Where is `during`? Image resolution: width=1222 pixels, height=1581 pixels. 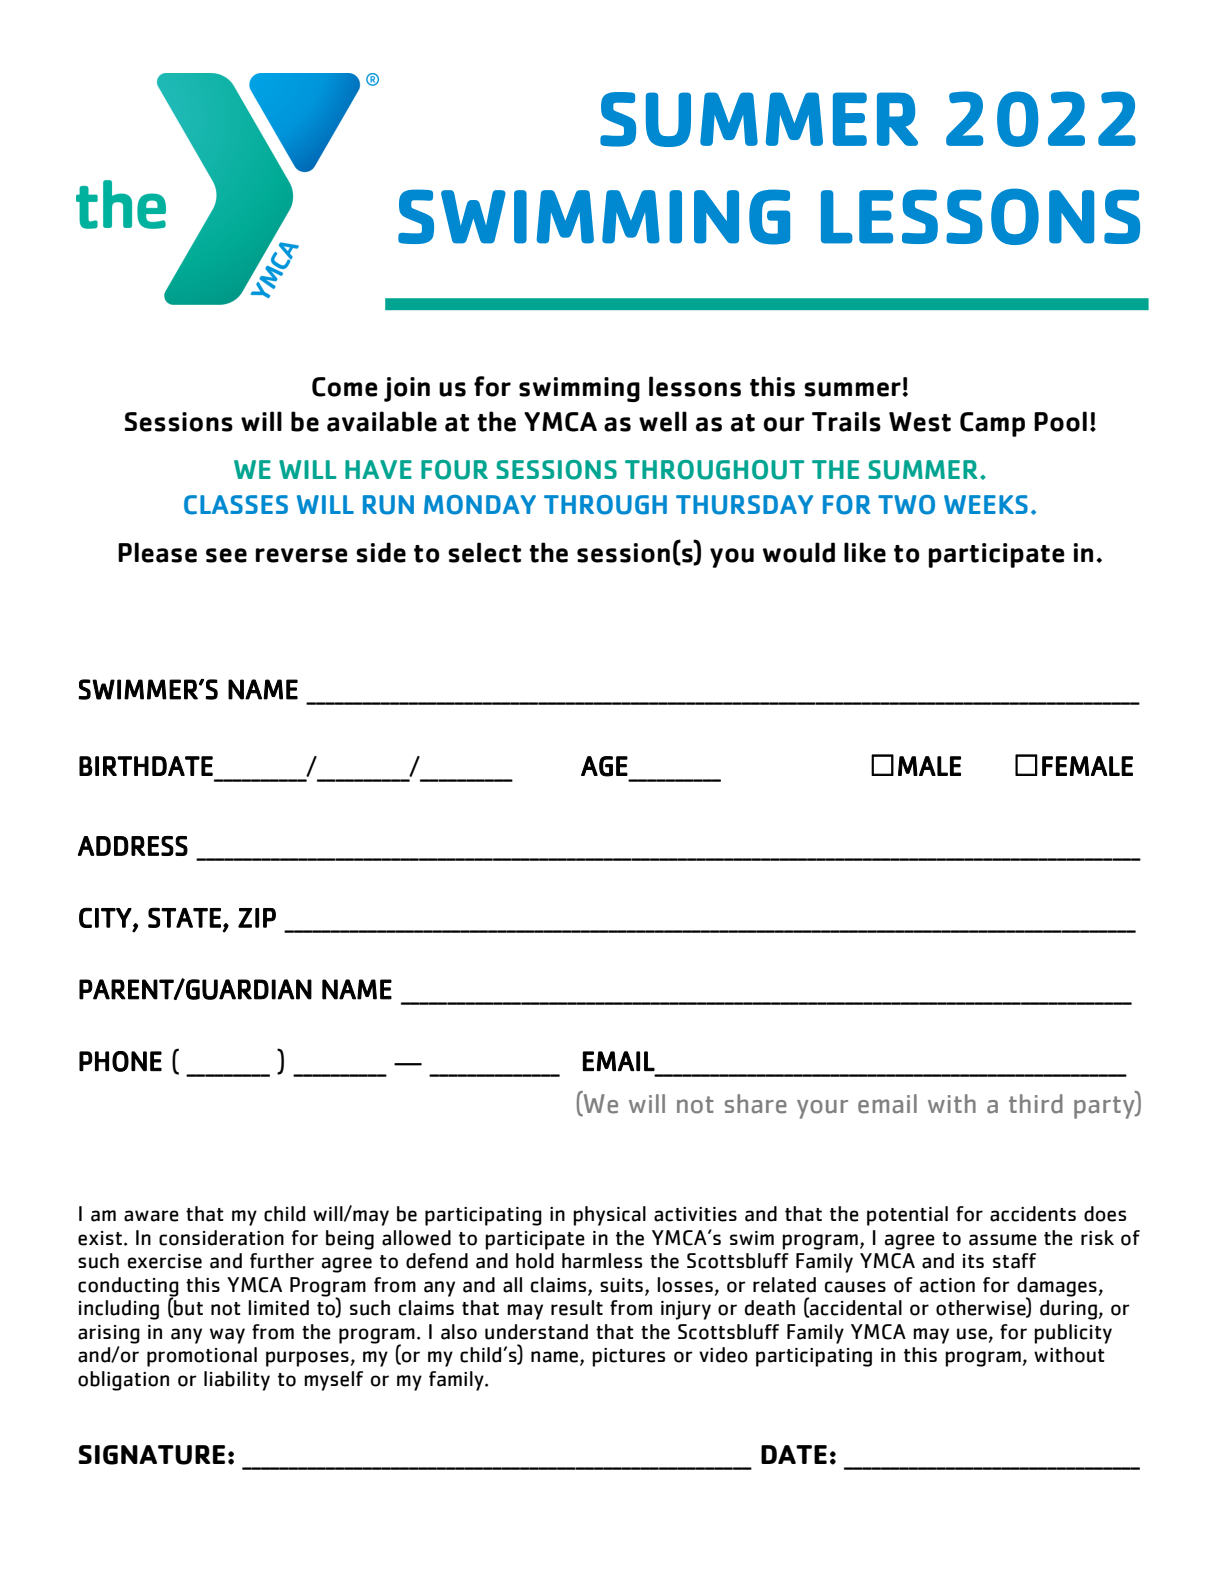 during is located at coordinates (1068, 1310).
